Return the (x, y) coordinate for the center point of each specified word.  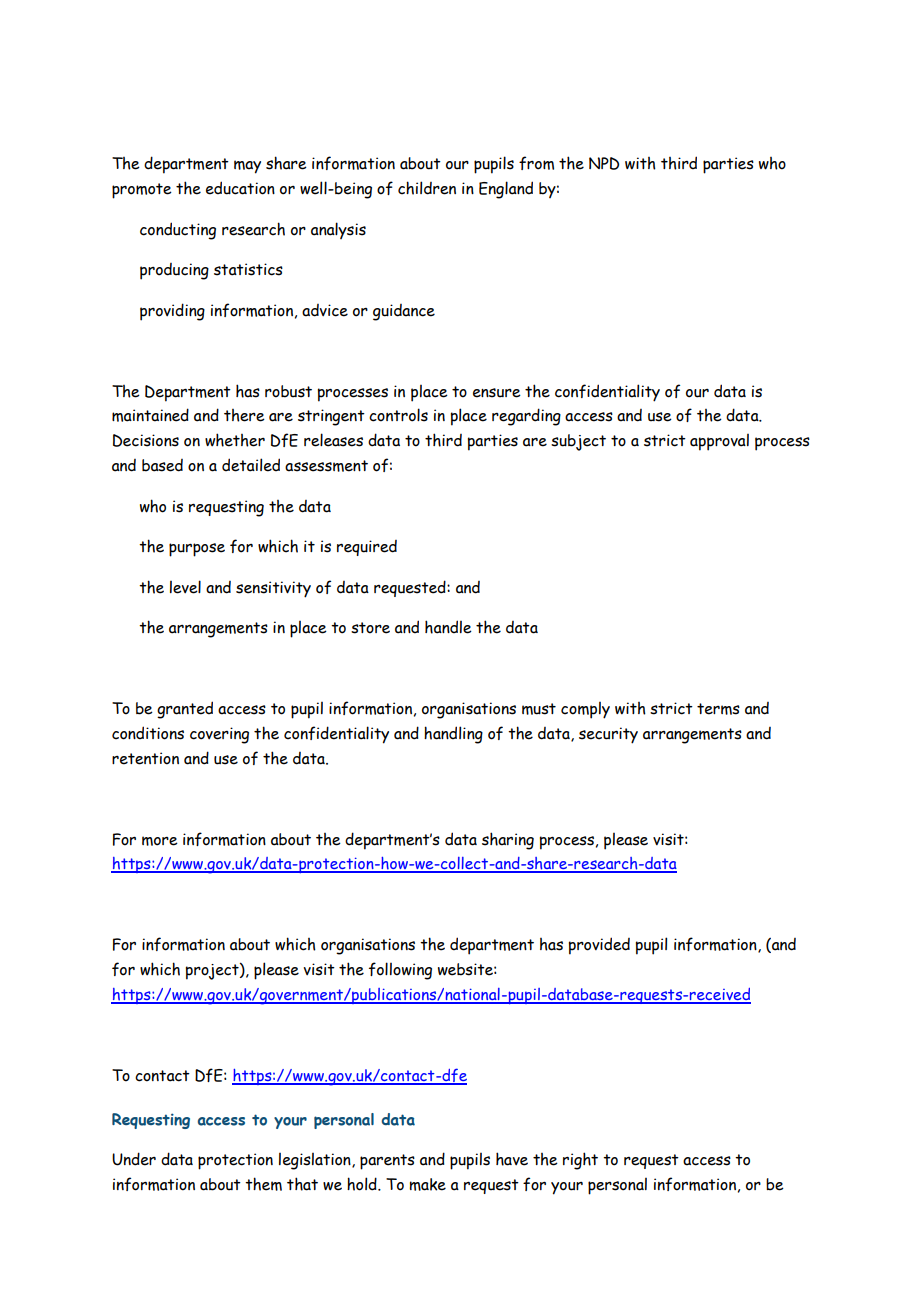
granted (185, 710)
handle (448, 627)
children (427, 188)
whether (235, 440)
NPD (604, 163)
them (263, 1184)
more (160, 841)
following (400, 971)
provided (599, 946)
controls (398, 415)
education (240, 188)
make (427, 1184)
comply (585, 710)
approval (719, 442)
